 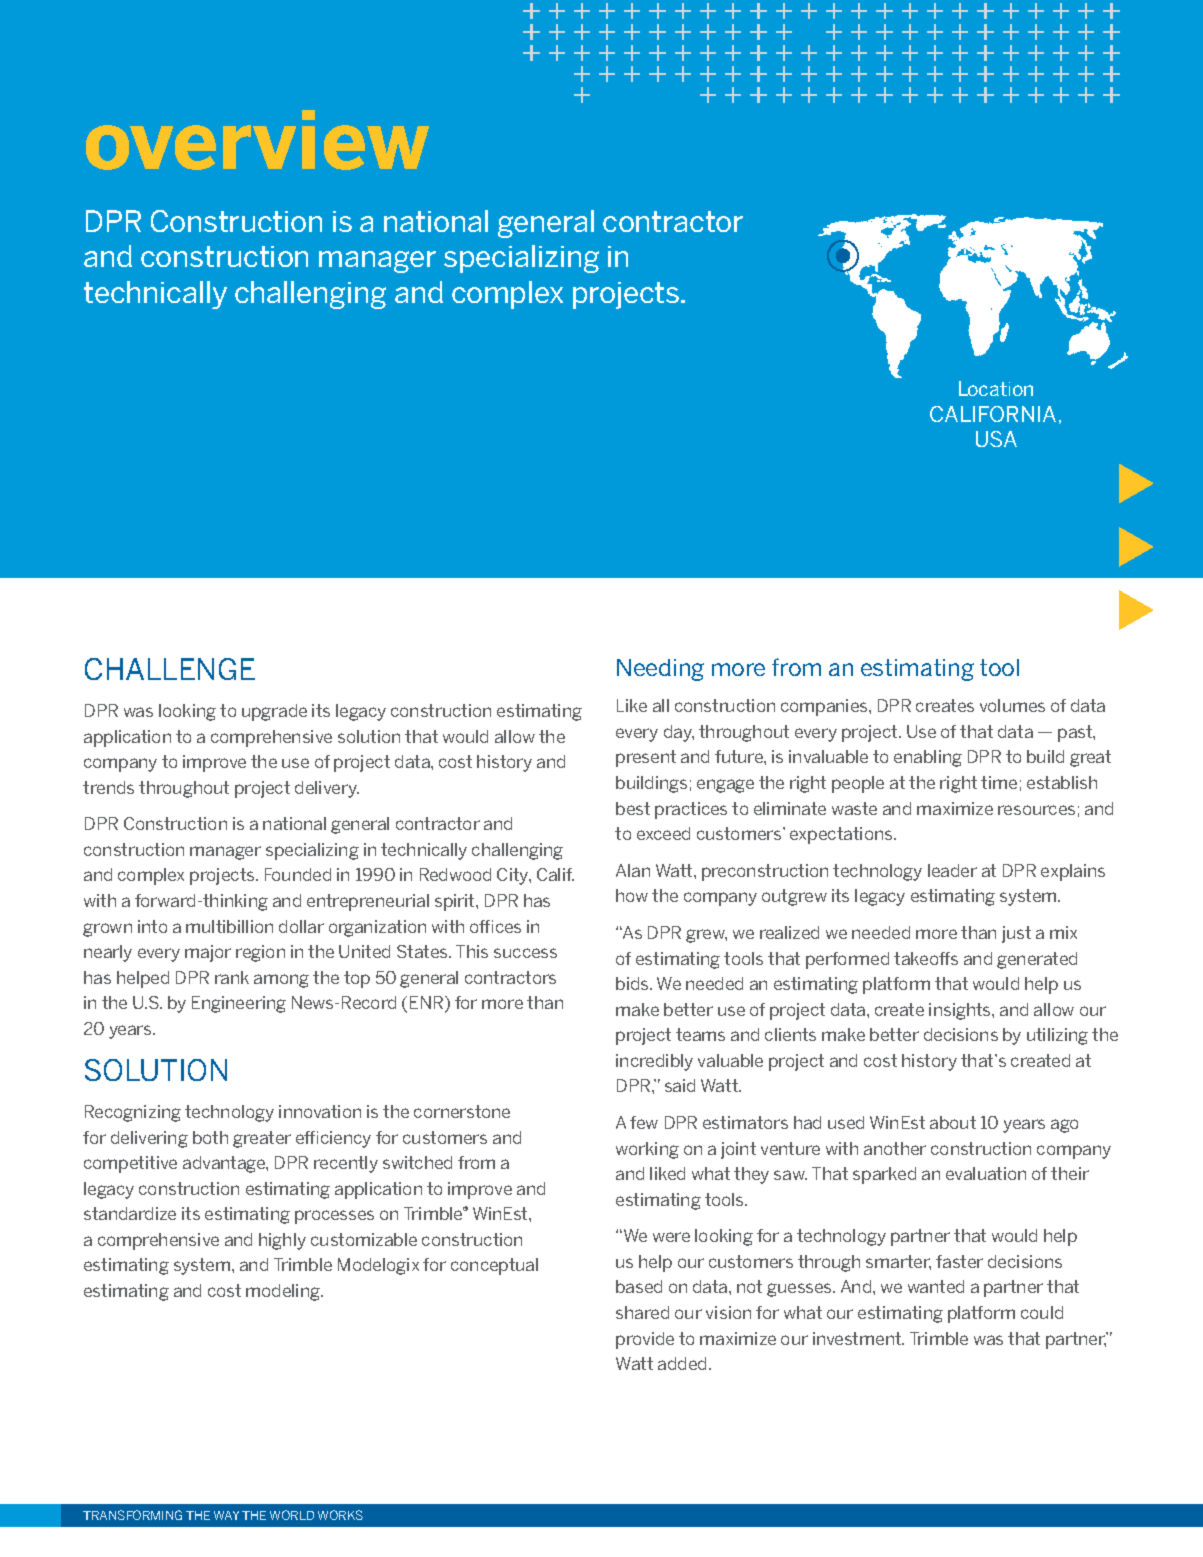 I want to click on about, so click(x=953, y=1122).
